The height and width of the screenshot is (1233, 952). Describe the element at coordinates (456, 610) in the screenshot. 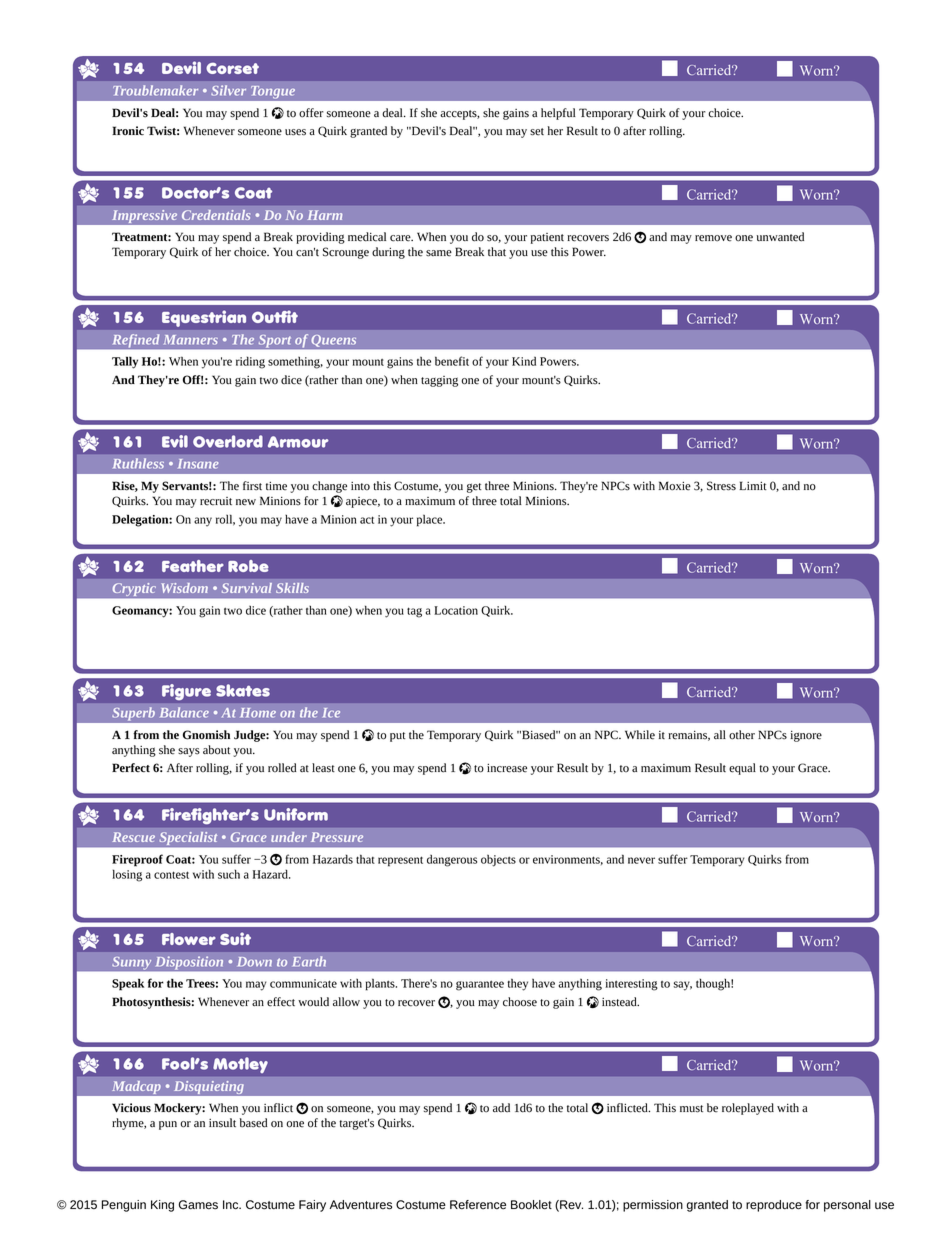

I see `Location` at that location.
